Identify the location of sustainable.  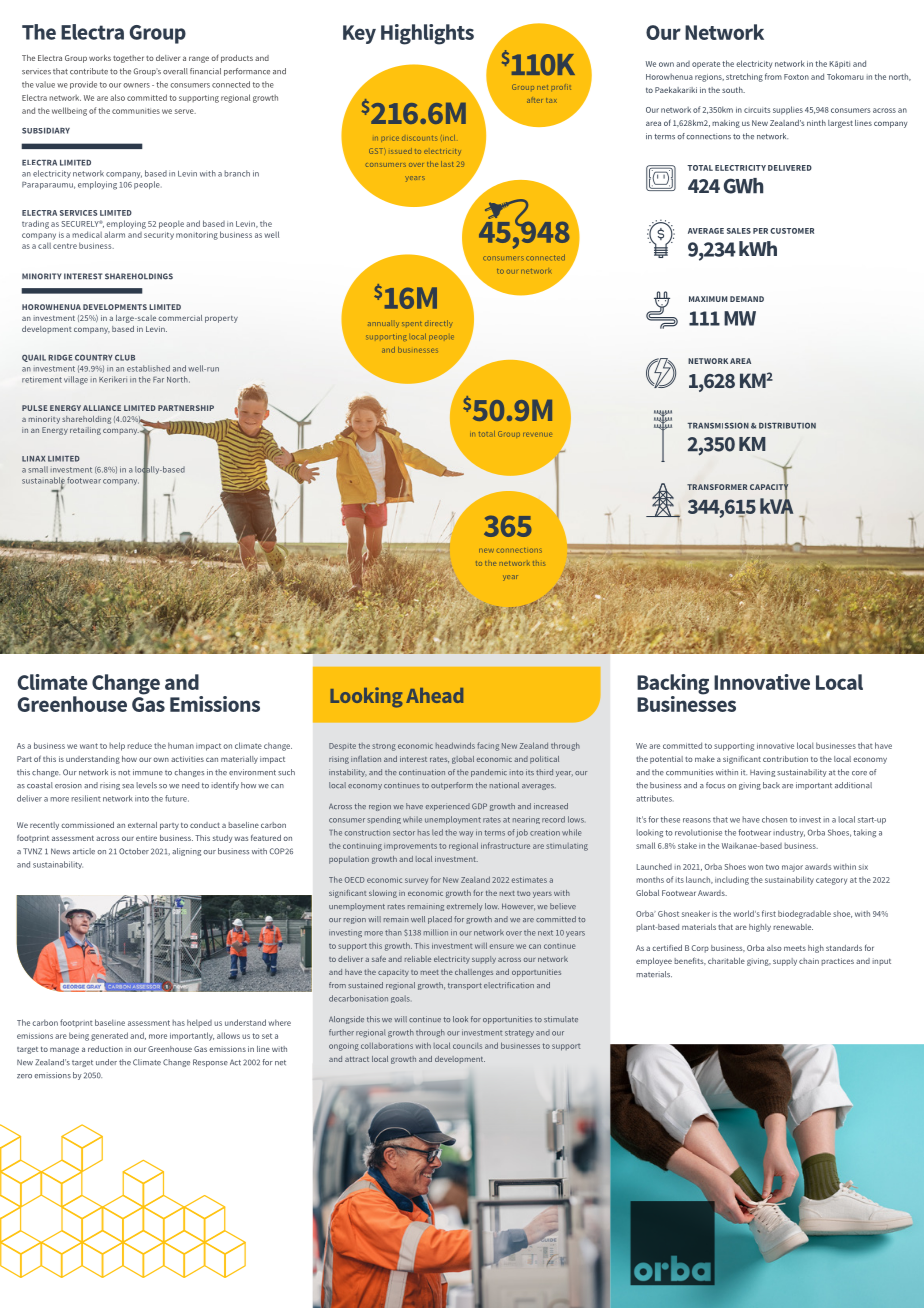
(43, 481).
